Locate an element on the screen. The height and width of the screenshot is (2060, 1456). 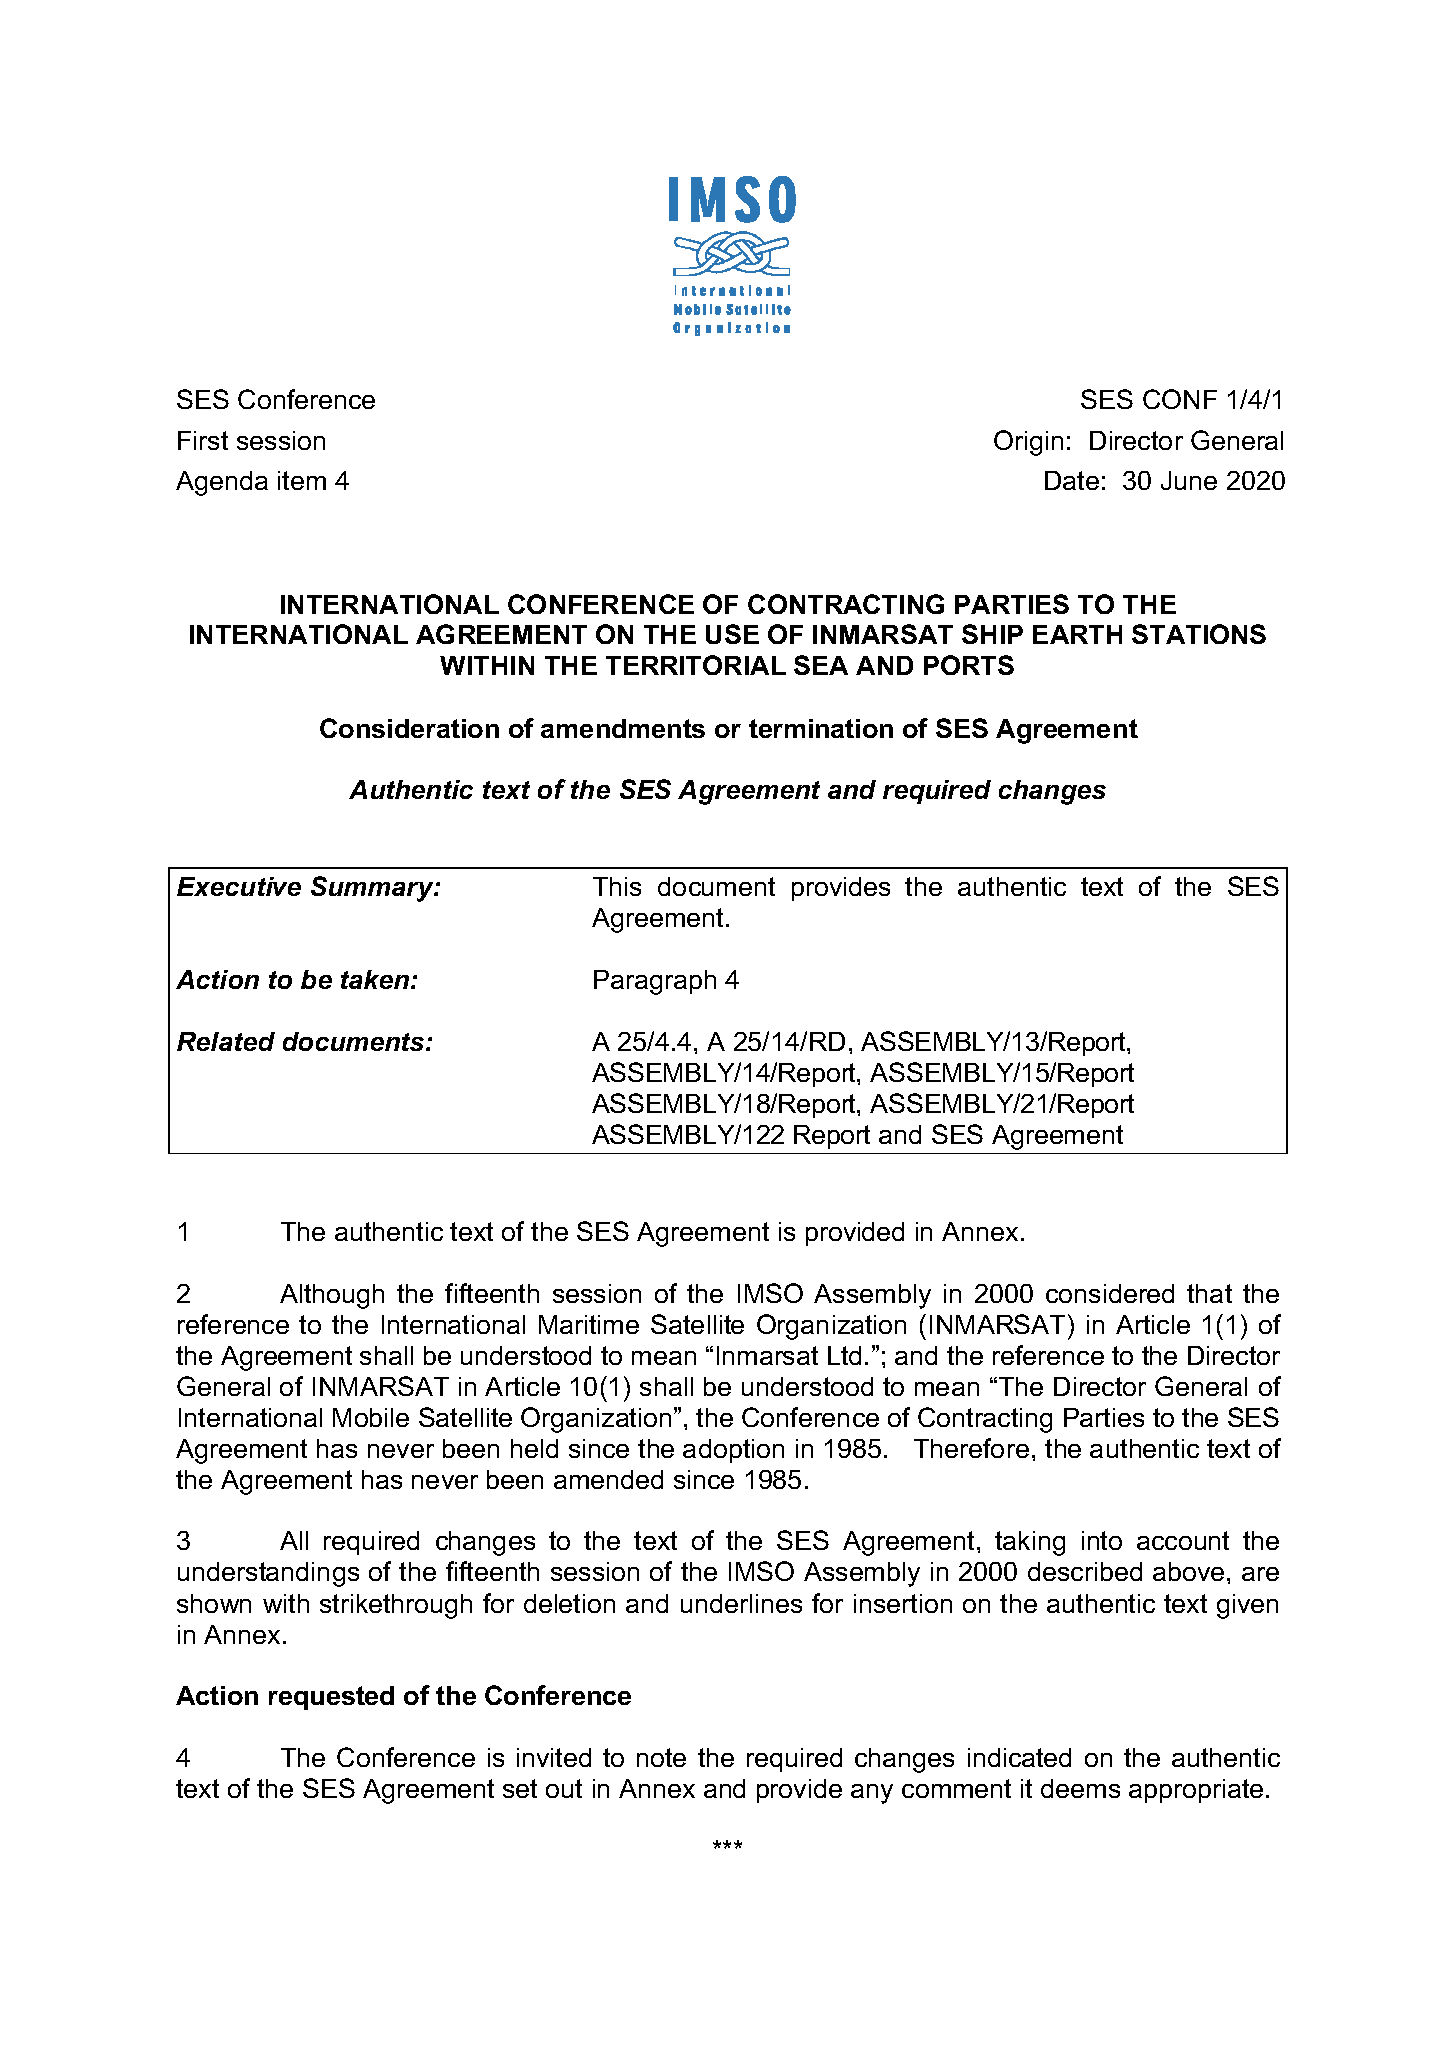
Mobile is located at coordinates (371, 1417).
